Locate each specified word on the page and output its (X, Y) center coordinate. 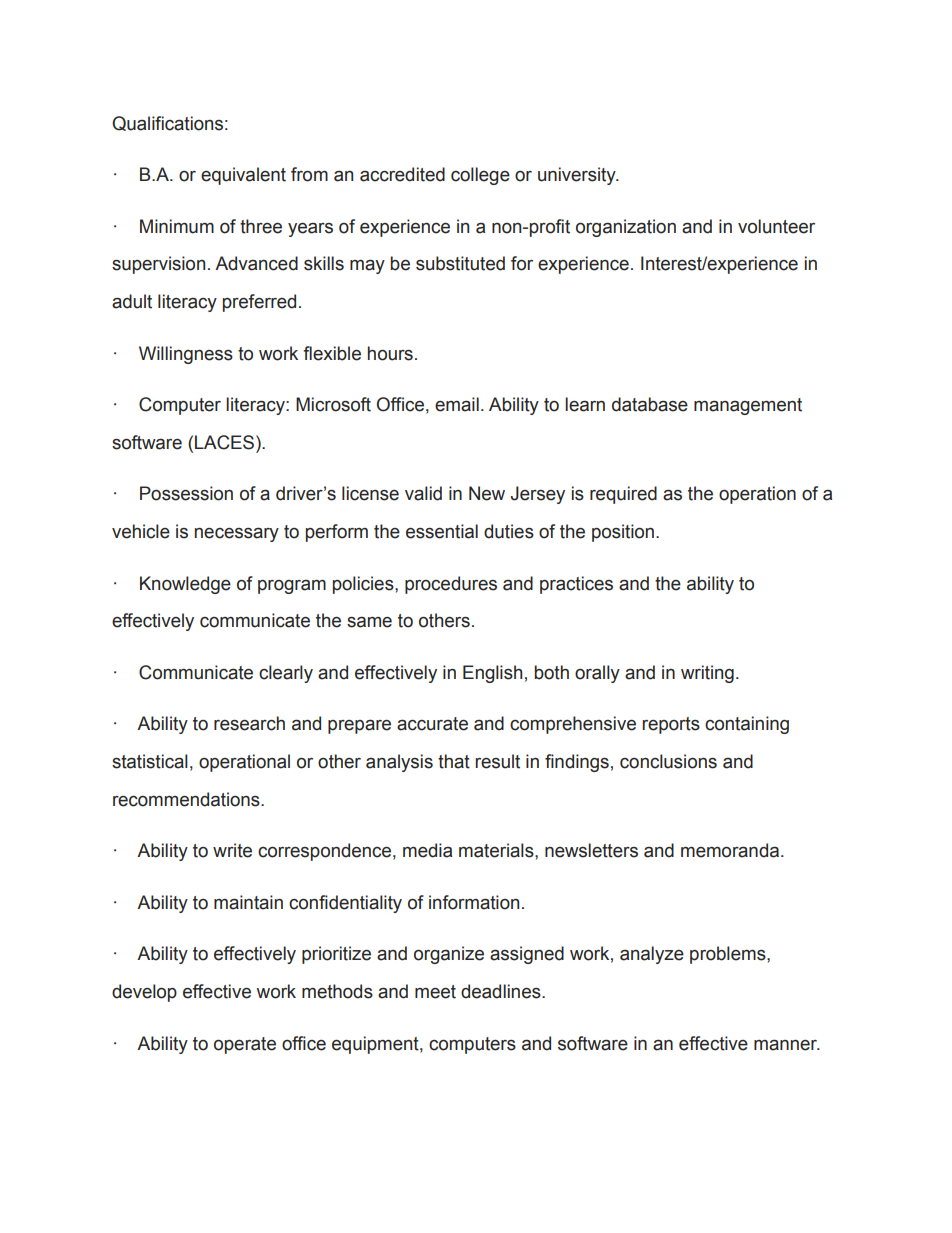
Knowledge (185, 585)
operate (245, 1045)
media (427, 850)
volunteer (776, 226)
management (748, 406)
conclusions (668, 761)
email (457, 404)
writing (707, 674)
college (480, 176)
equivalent (243, 176)
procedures (451, 585)
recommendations (187, 799)
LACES (226, 442)
